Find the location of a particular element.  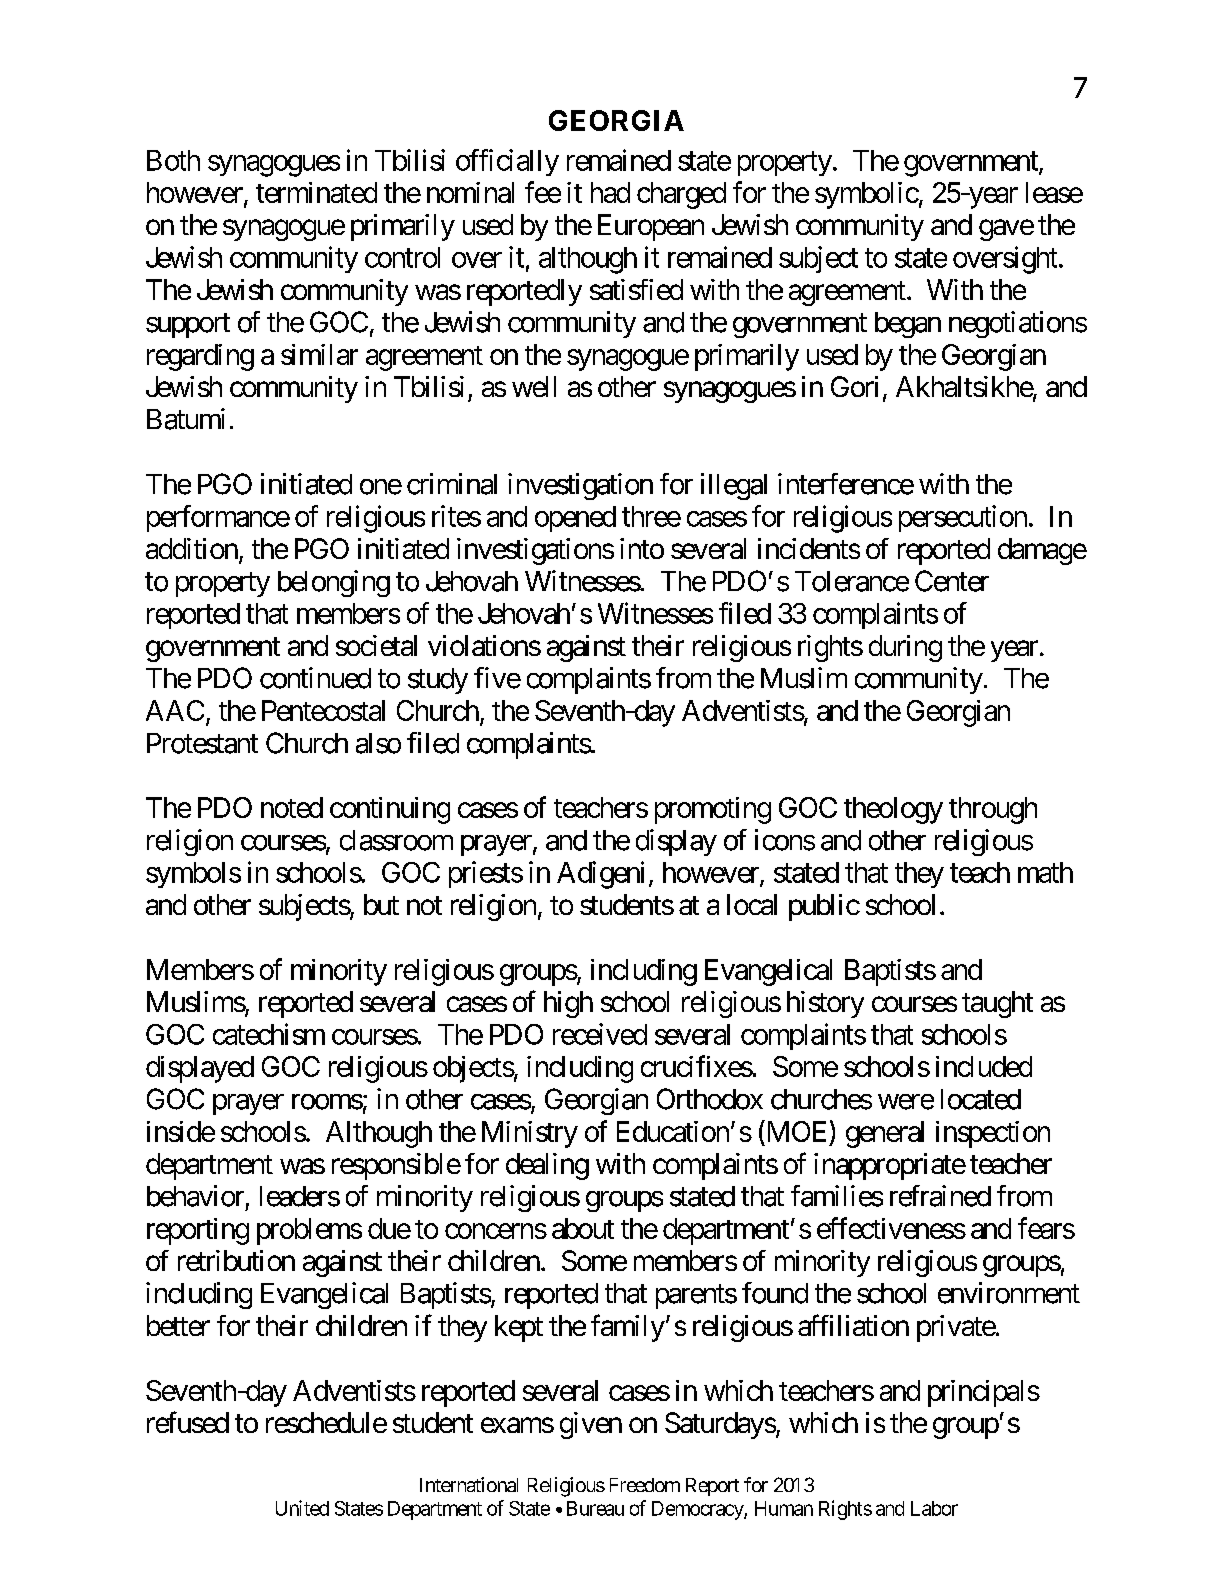

persecution is located at coordinates (963, 518).
